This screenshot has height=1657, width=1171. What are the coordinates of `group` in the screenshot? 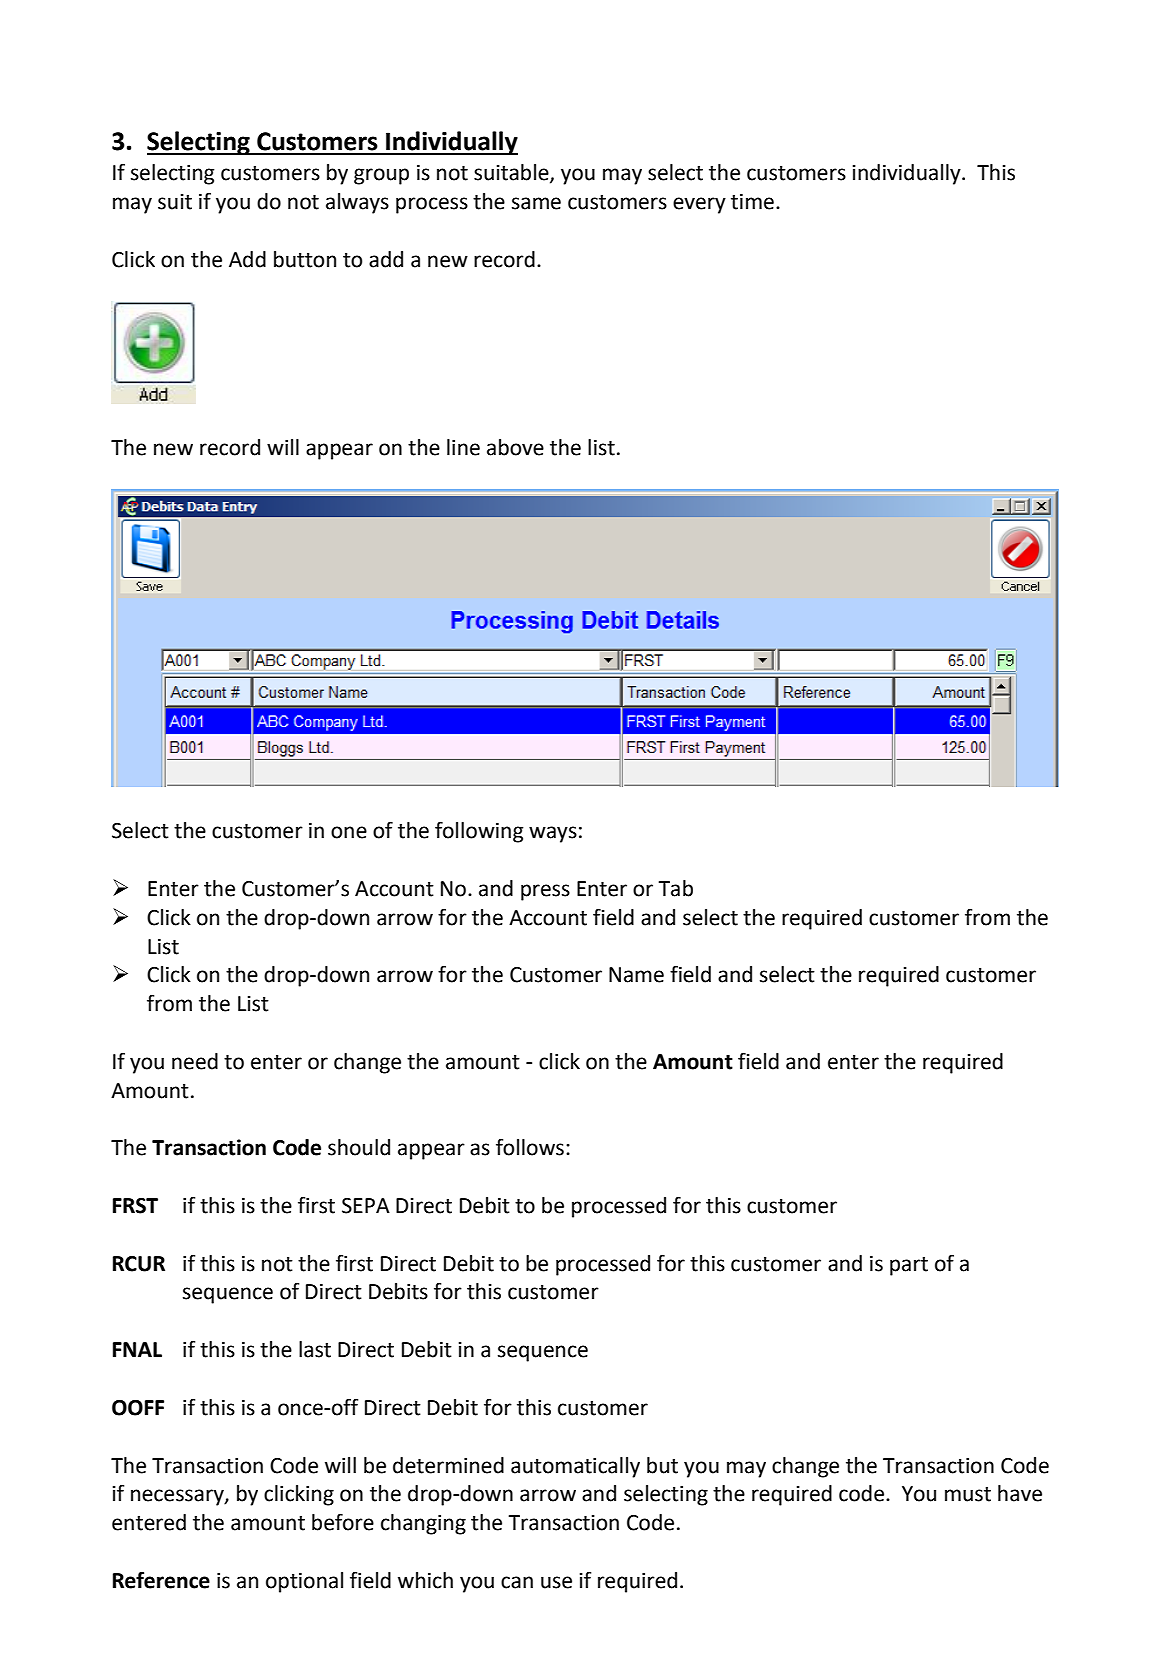 It's located at (381, 176).
